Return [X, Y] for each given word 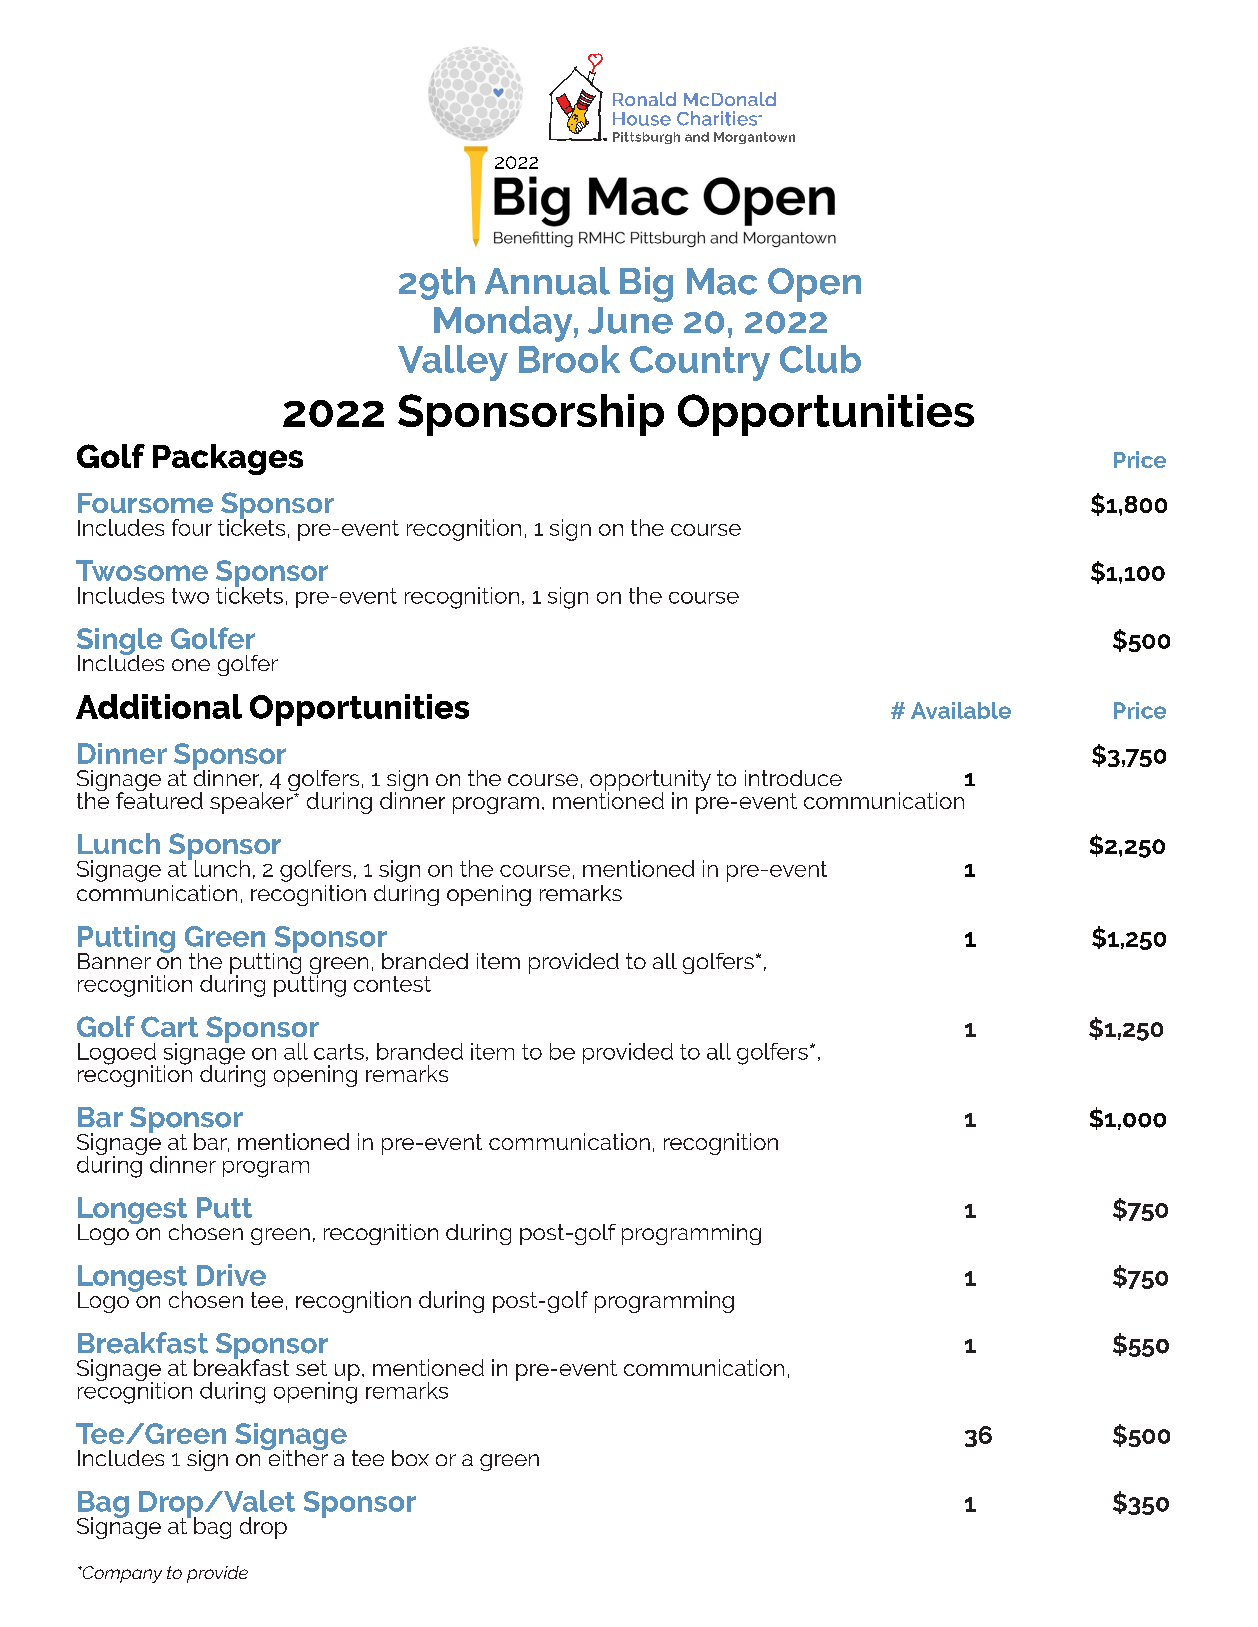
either [297, 1456]
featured [159, 799]
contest [392, 984]
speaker [252, 802]
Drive [231, 1275]
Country [700, 363]
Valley [453, 363]
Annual [547, 281]
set [311, 1368]
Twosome [142, 570]
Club [820, 359]
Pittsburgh [646, 138]
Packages [228, 459]
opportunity [650, 782]
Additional [159, 706]
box [410, 1458]
